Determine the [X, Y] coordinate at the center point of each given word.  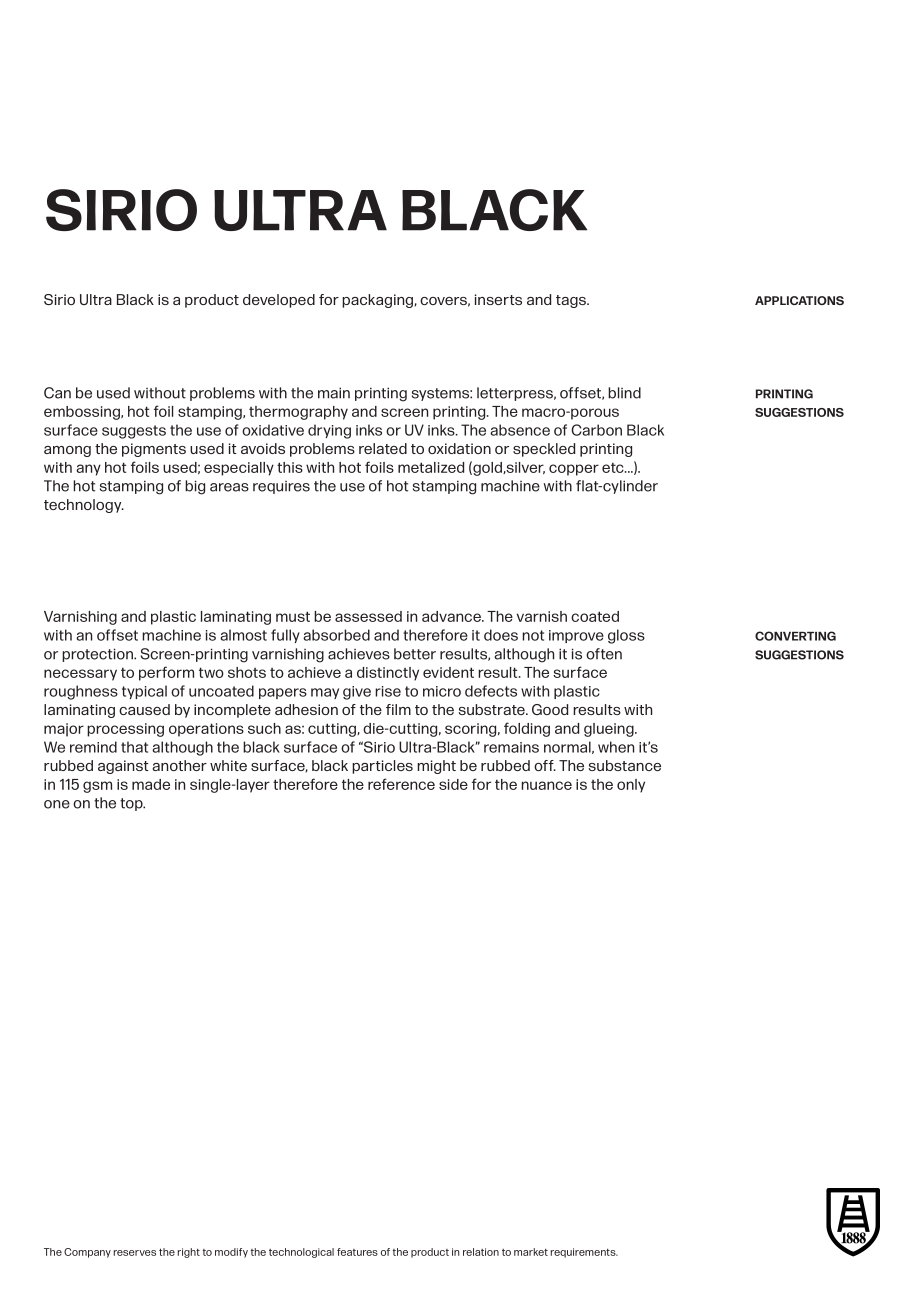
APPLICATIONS [799, 300]
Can [57, 393]
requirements [584, 1253]
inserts [498, 299]
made [151, 784]
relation [481, 1252]
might [436, 767]
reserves [134, 1253]
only [631, 786]
